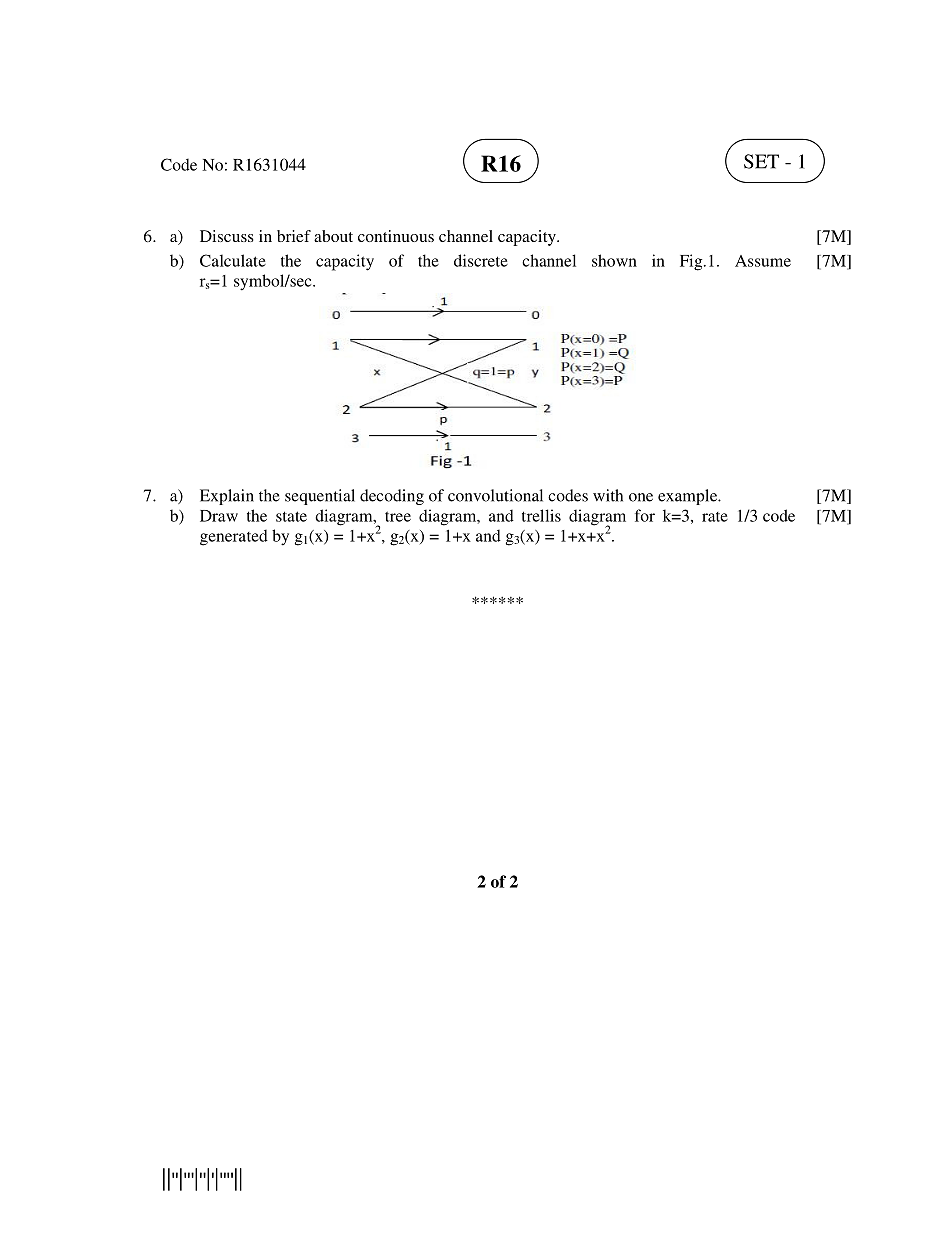 This document has width=952, height=1233. Describe the element at coordinates (294, 236) in the document. I see `brief` at that location.
